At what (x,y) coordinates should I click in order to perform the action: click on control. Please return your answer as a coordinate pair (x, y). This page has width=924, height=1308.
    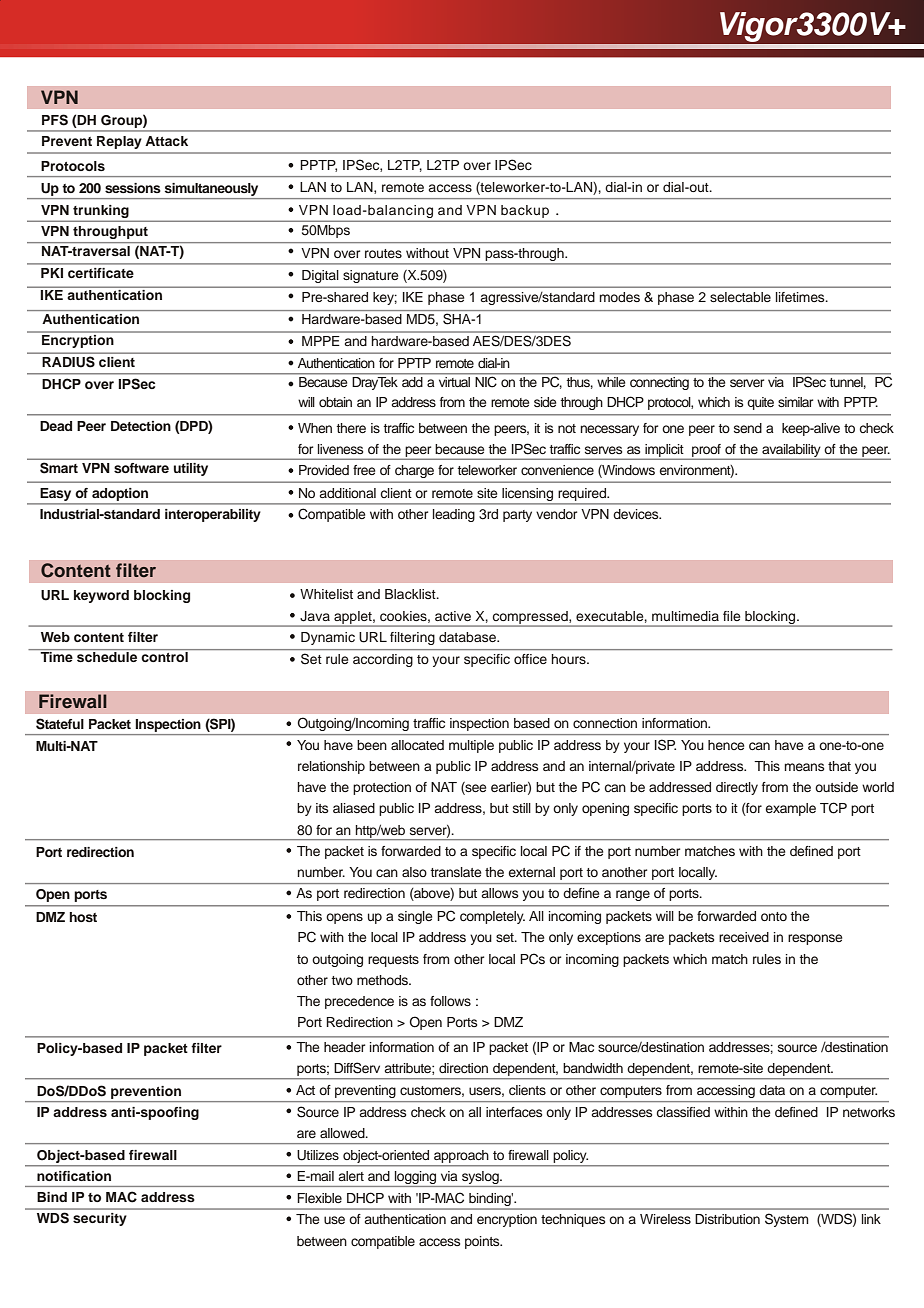
    Looking at the image, I should click on (164, 657).
